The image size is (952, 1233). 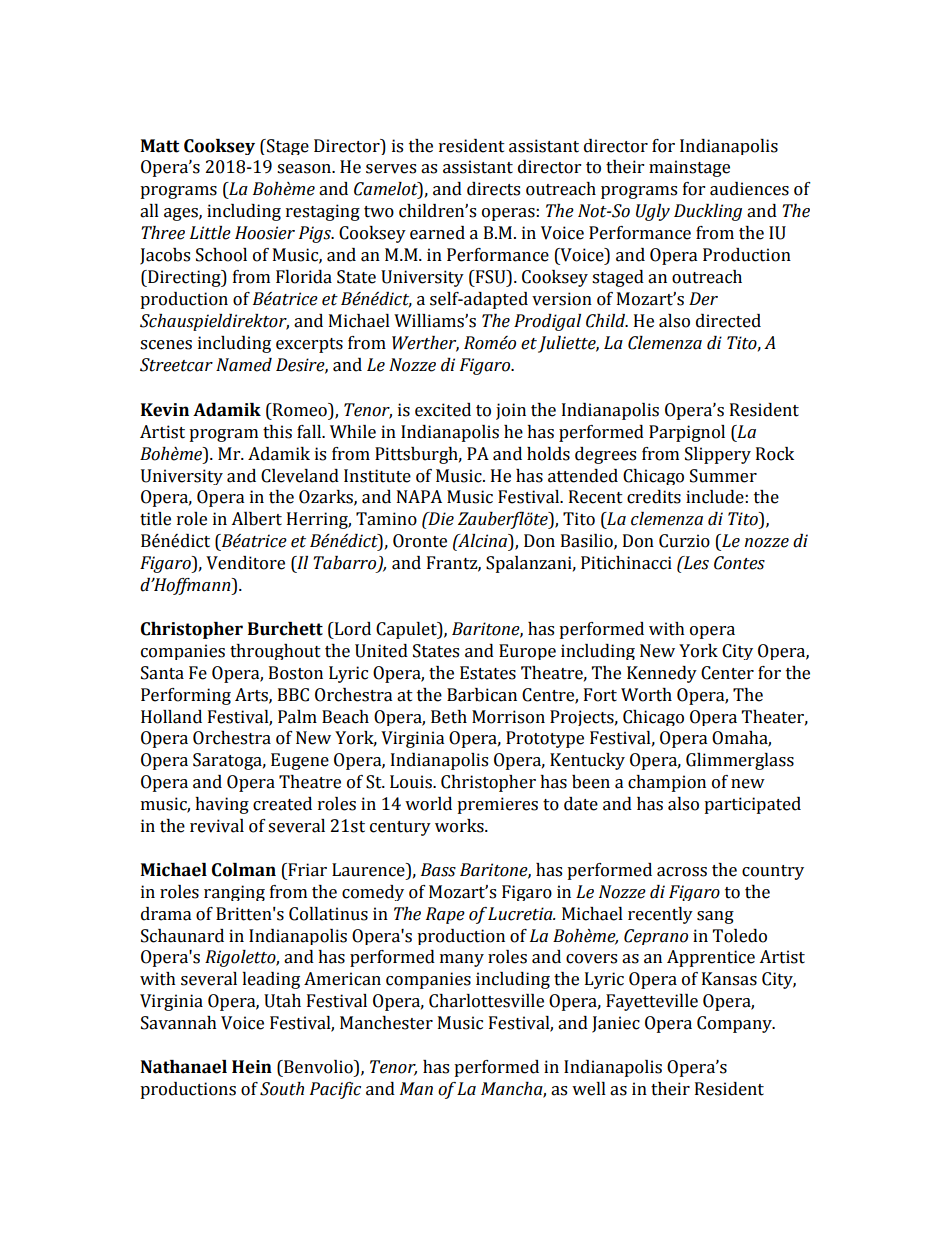 I want to click on across, so click(x=682, y=872).
